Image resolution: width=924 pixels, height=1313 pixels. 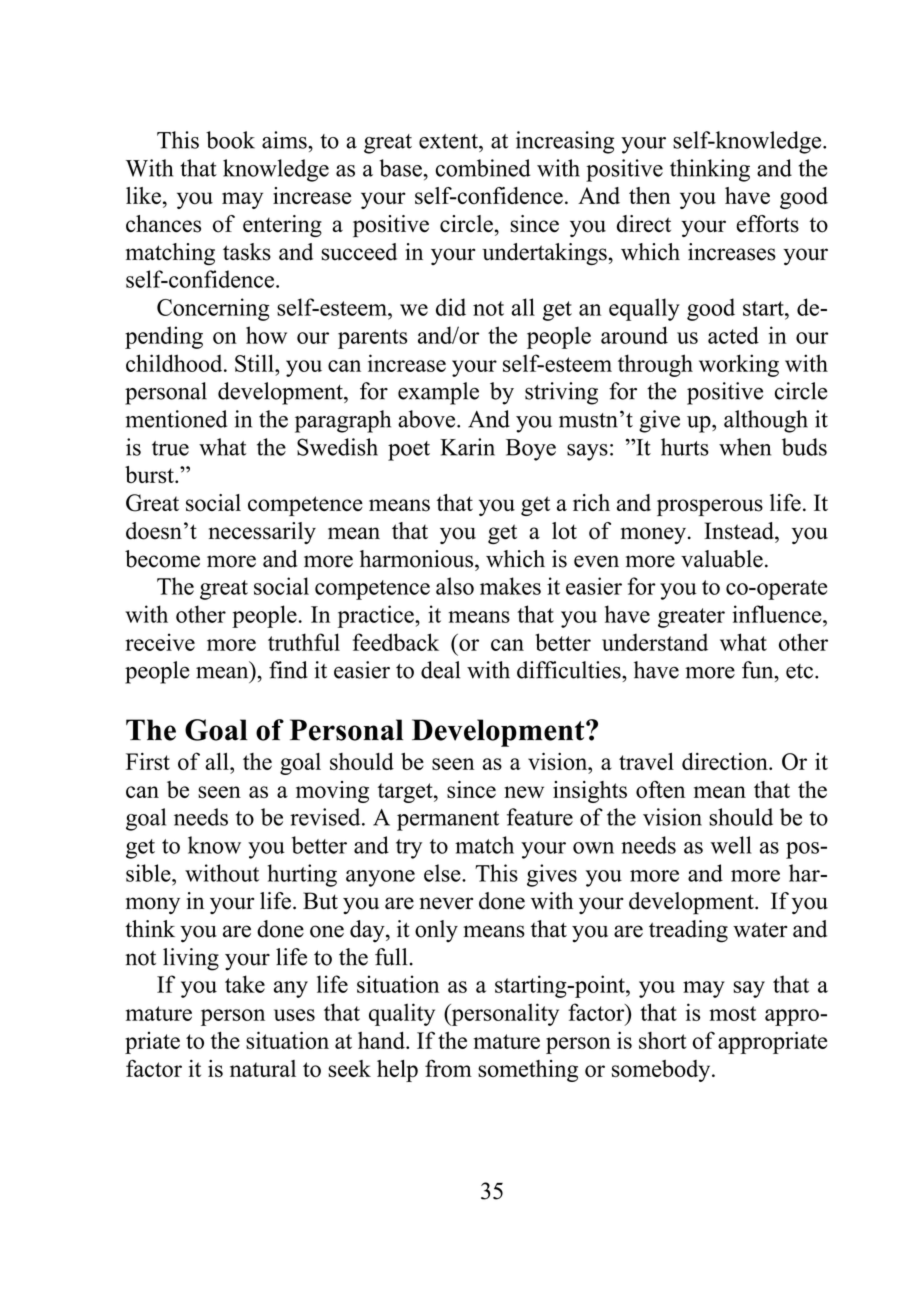 What do you see at coordinates (650, 195) in the screenshot?
I see `then` at bounding box center [650, 195].
